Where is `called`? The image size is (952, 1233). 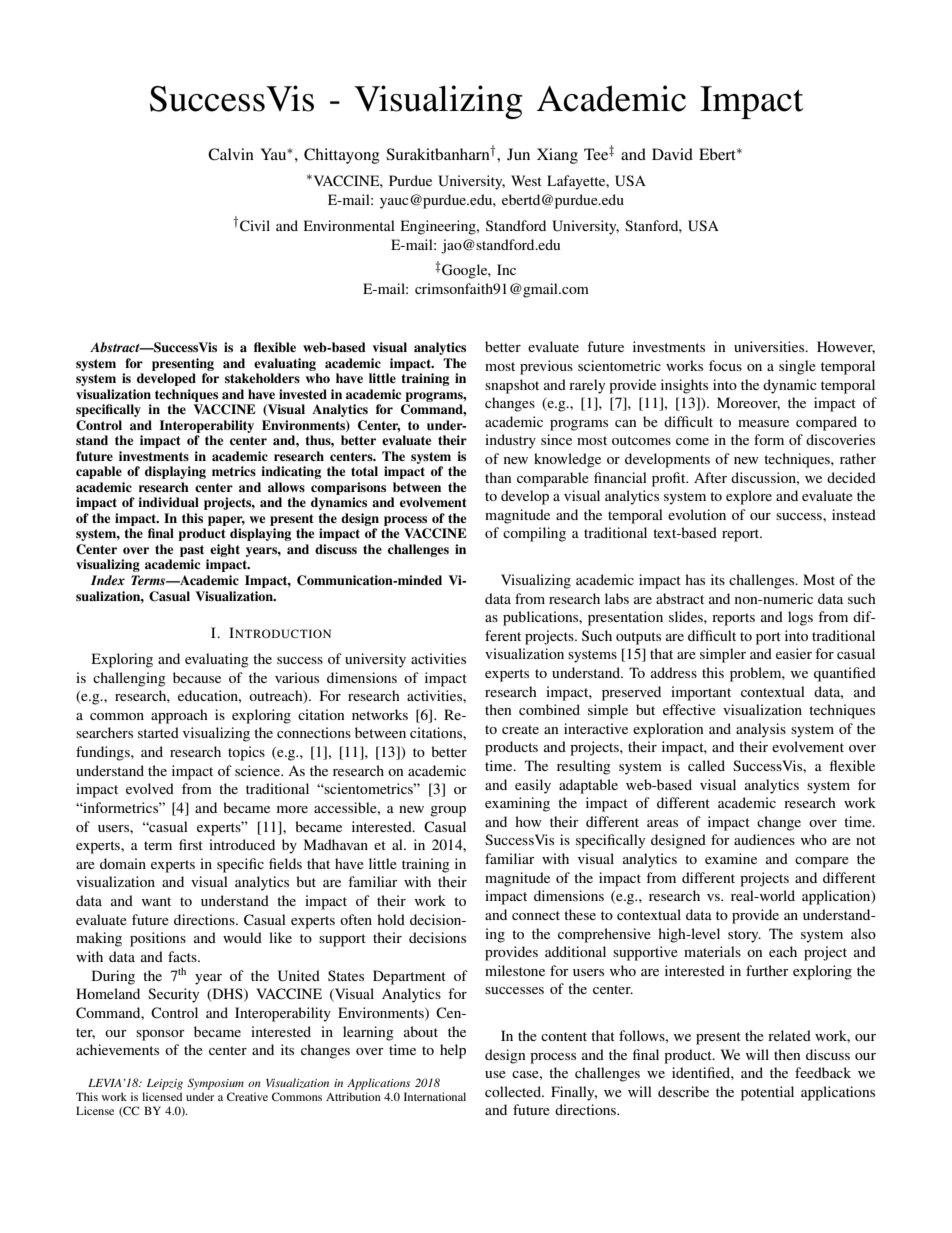
called is located at coordinates (706, 765).
